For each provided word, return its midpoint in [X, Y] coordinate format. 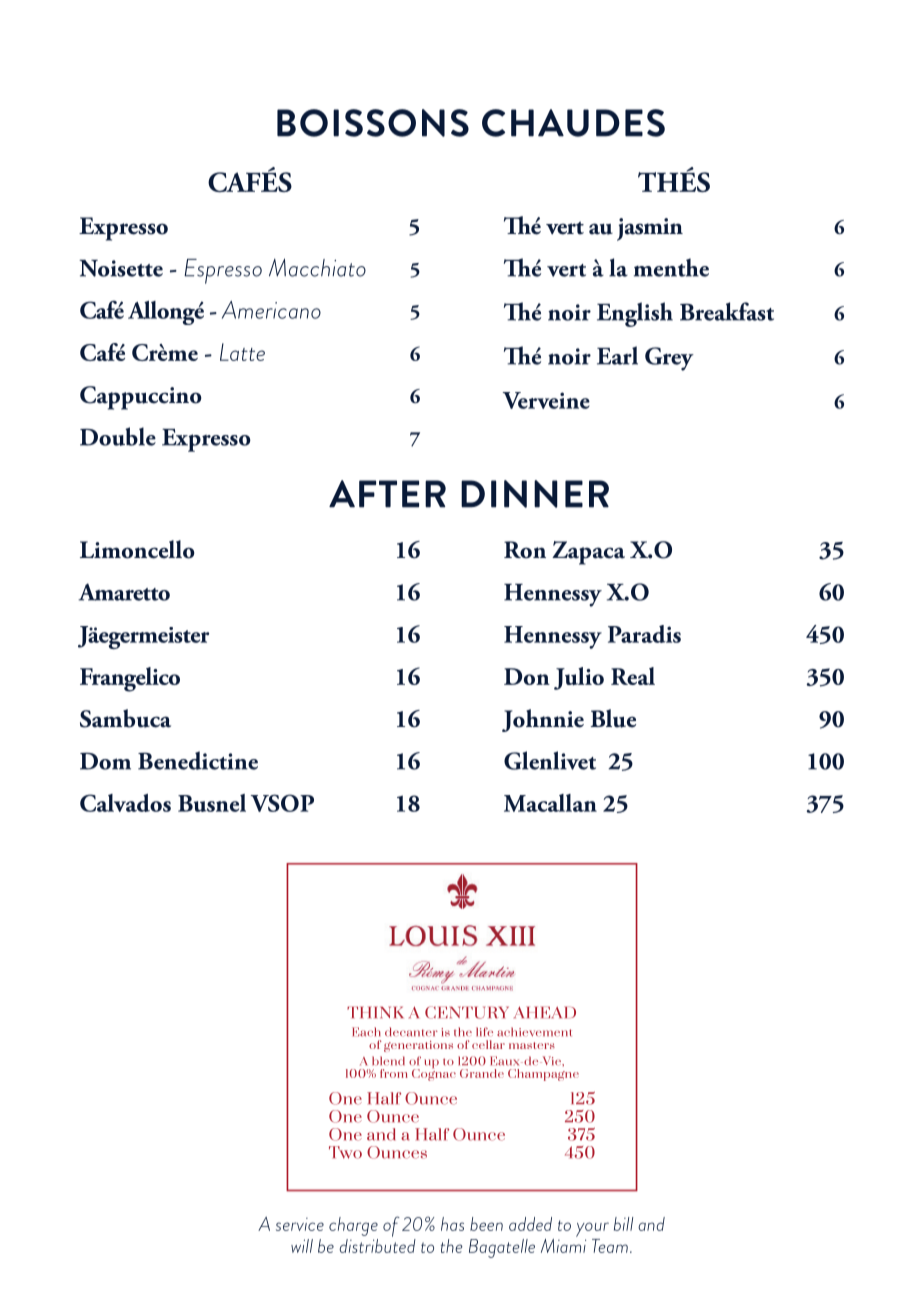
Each [366, 1032]
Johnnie [543, 720]
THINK [375, 1012]
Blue [613, 718]
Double [118, 436]
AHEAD [545, 1012]
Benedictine [198, 760]
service [300, 1224]
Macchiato [317, 267]
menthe [671, 267]
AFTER [387, 494]
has [452, 1224]
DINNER [535, 494]
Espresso [223, 271]
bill [623, 1224]
